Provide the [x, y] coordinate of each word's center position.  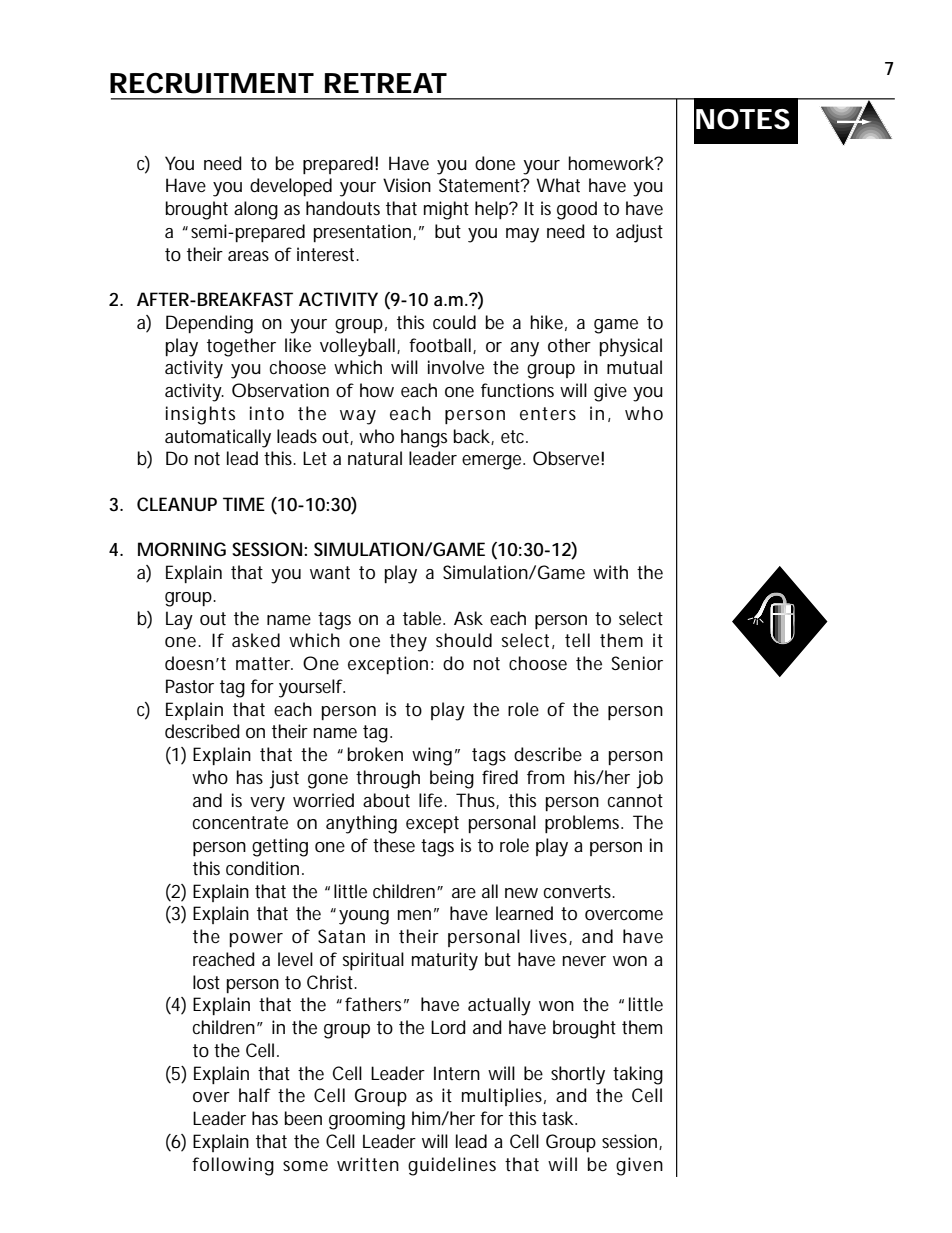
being [452, 779]
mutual [634, 367]
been [303, 1118]
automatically [218, 438]
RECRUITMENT [212, 83]
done [495, 163]
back [474, 437]
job [649, 779]
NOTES [743, 119]
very [267, 804]
